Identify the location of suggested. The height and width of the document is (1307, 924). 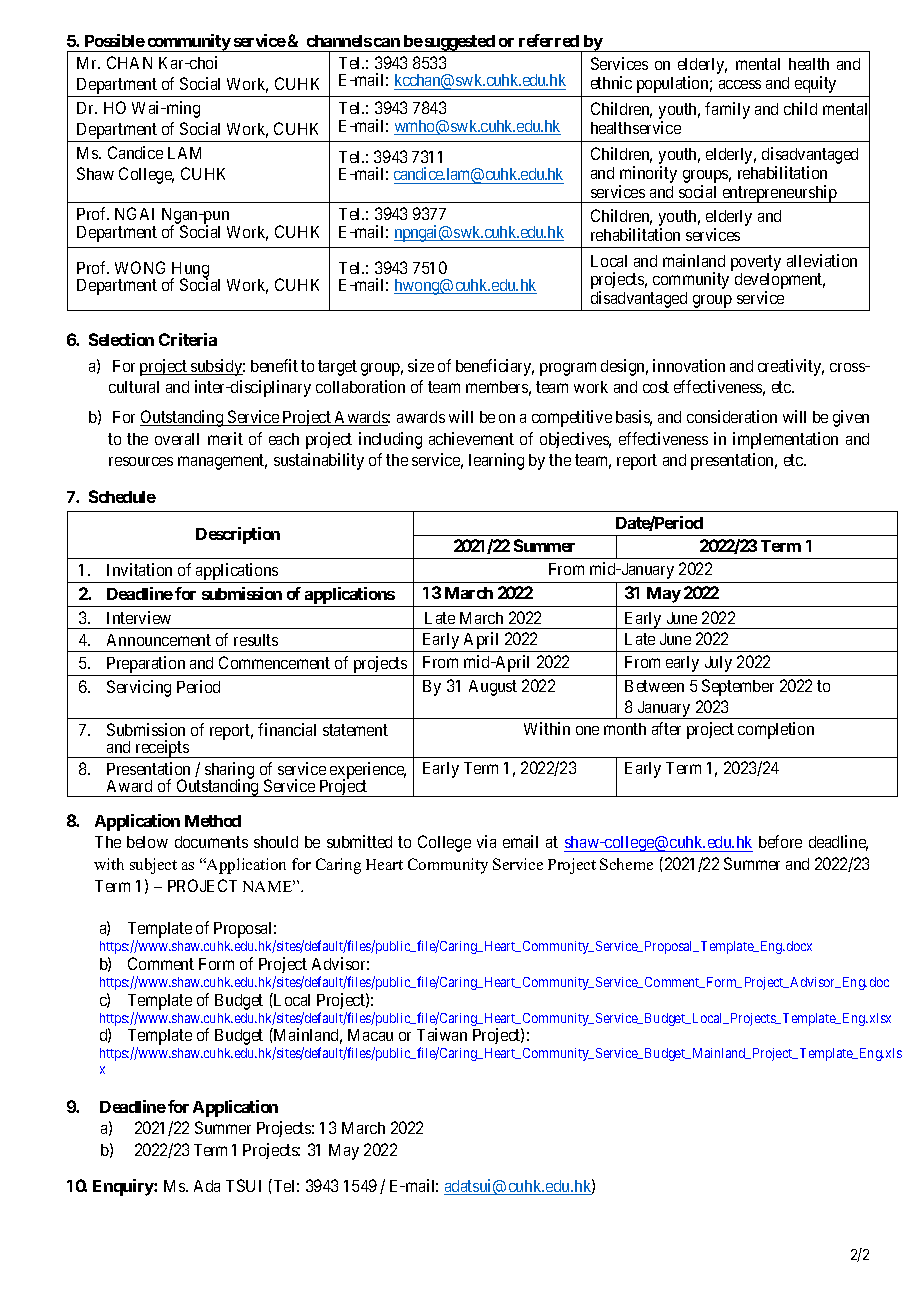
(459, 43).
